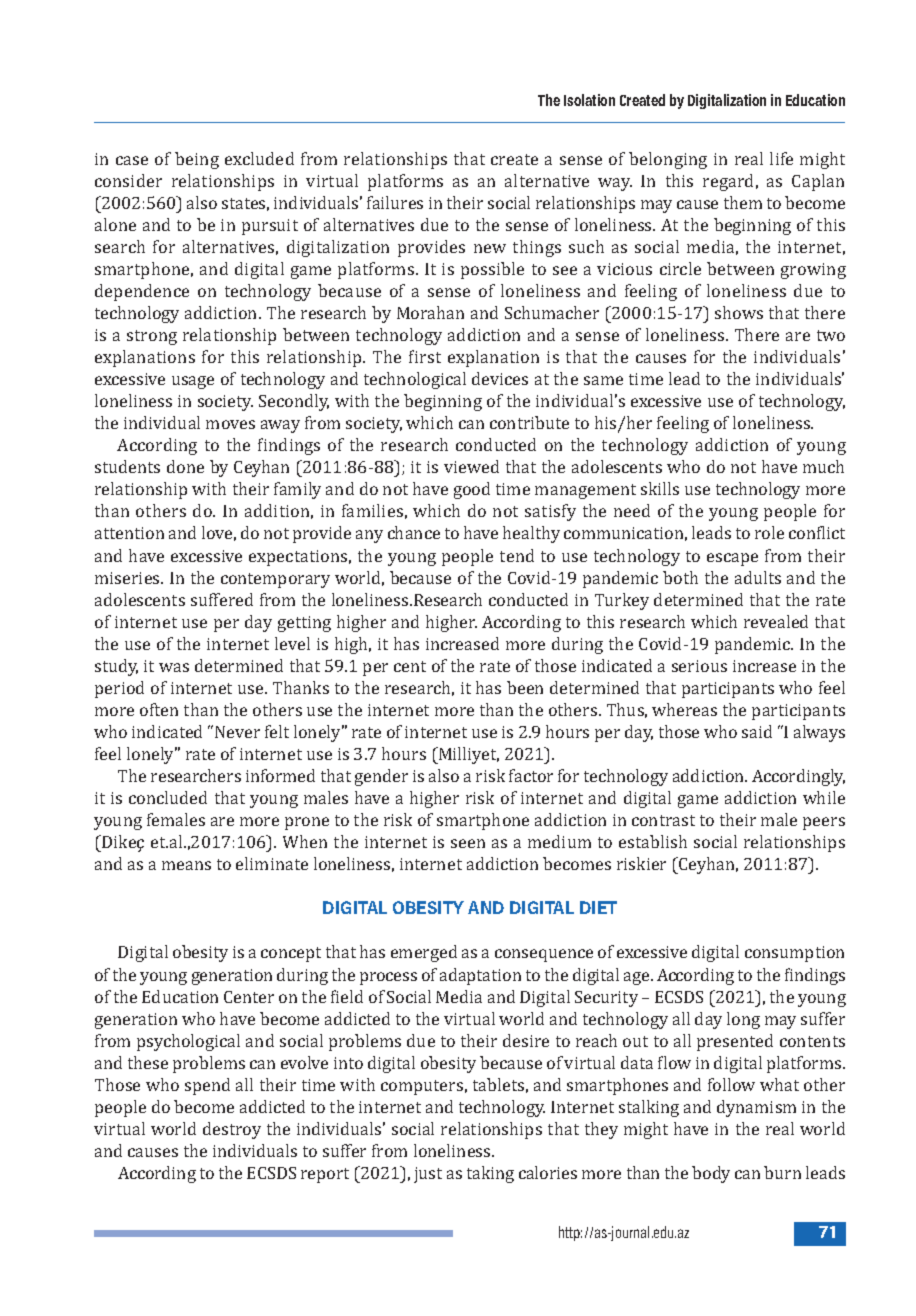  What do you see at coordinates (776, 621) in the page?
I see `revealed` at bounding box center [776, 621].
